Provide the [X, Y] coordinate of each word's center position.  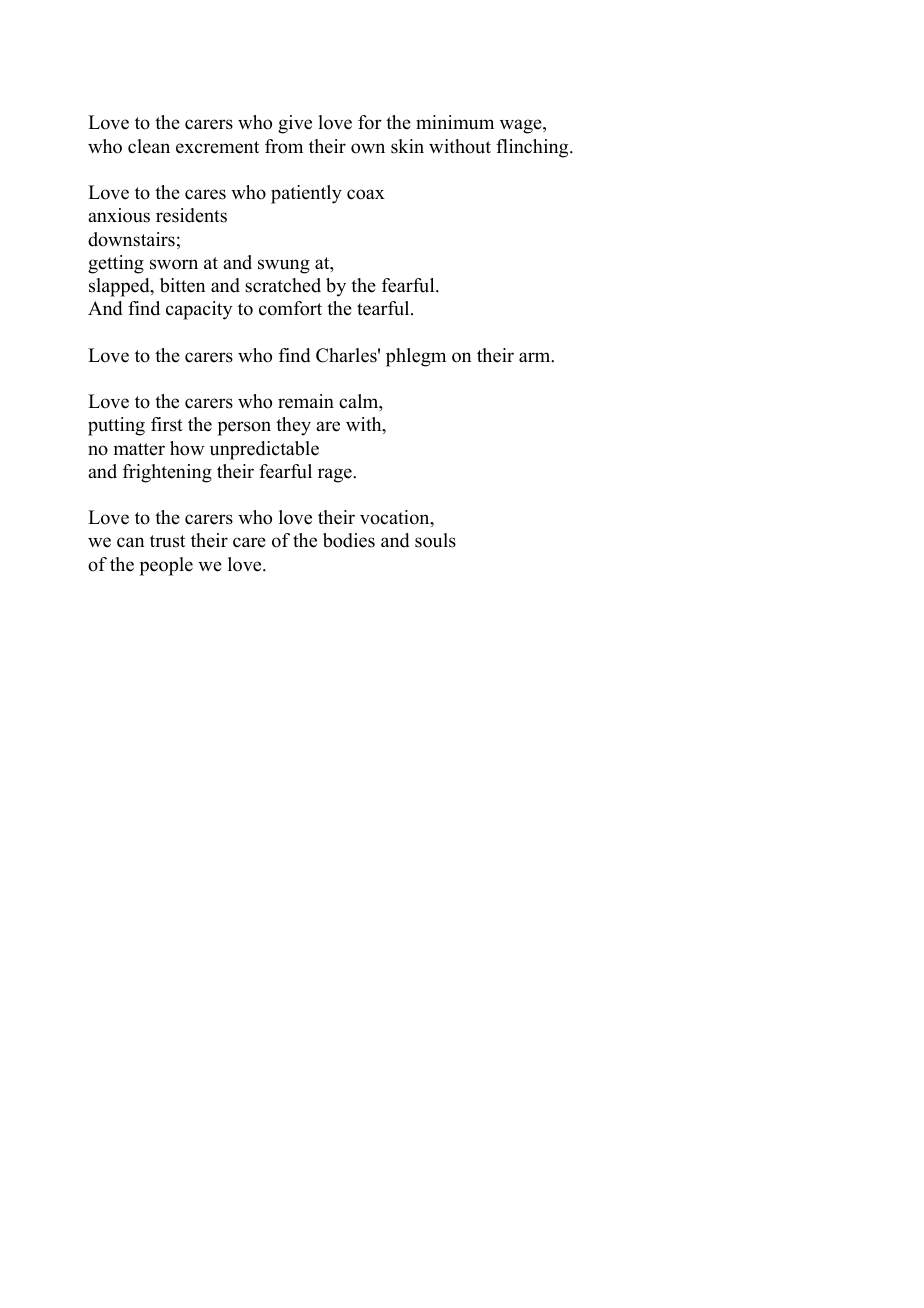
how [187, 448]
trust [167, 541]
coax [366, 194]
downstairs [131, 239]
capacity [199, 310]
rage [336, 475]
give [295, 124]
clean [149, 146]
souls [435, 540]
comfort [290, 308]
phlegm [416, 357]
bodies [349, 540]
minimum [455, 122]
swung [284, 266]
